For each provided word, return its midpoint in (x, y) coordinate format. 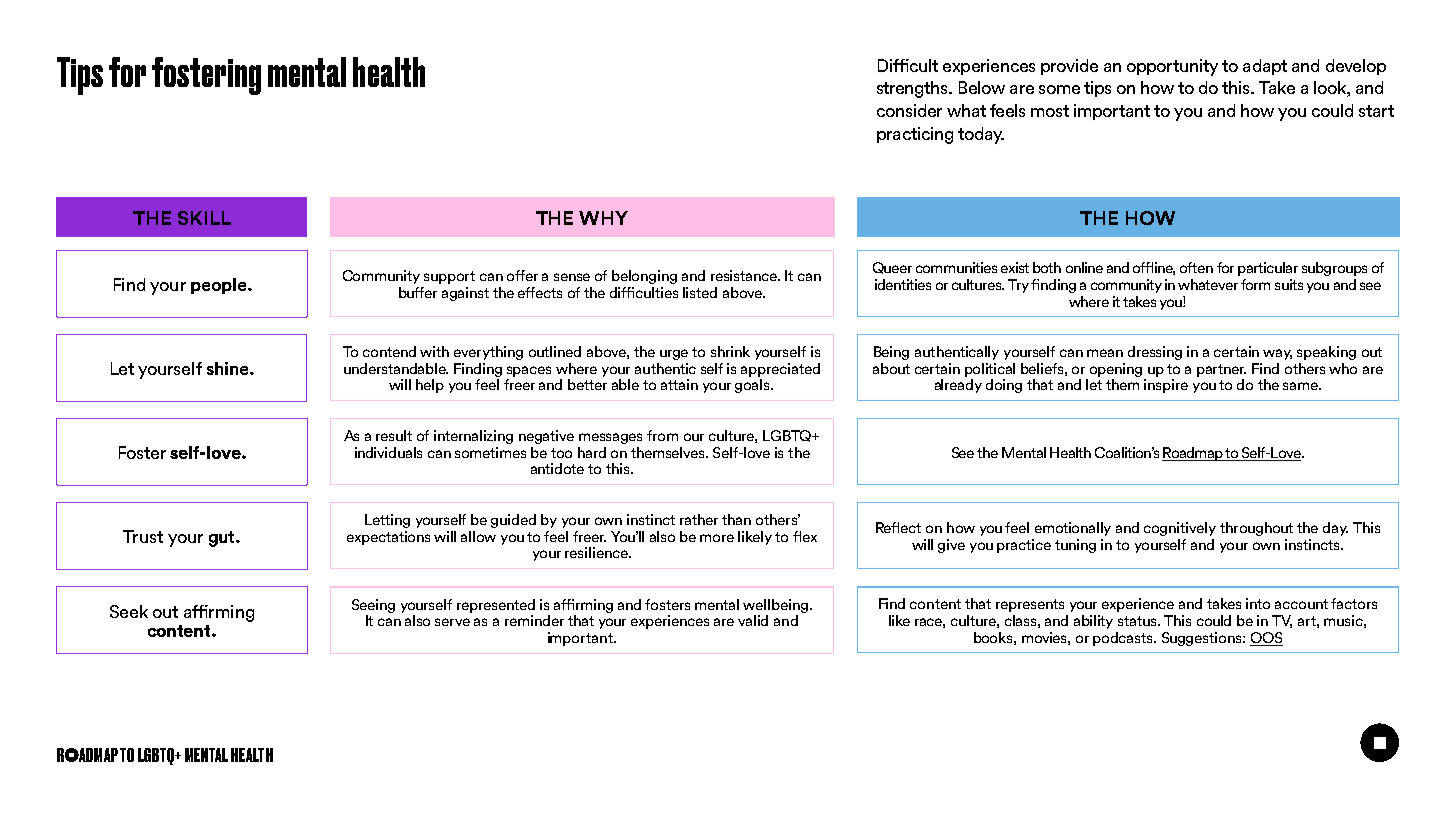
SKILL (204, 218)
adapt (1265, 67)
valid (753, 620)
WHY (603, 218)
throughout (1256, 529)
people (220, 286)
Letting (387, 521)
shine (229, 368)
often (1196, 267)
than (736, 519)
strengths (914, 89)
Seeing (373, 606)
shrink (730, 351)
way (1277, 354)
